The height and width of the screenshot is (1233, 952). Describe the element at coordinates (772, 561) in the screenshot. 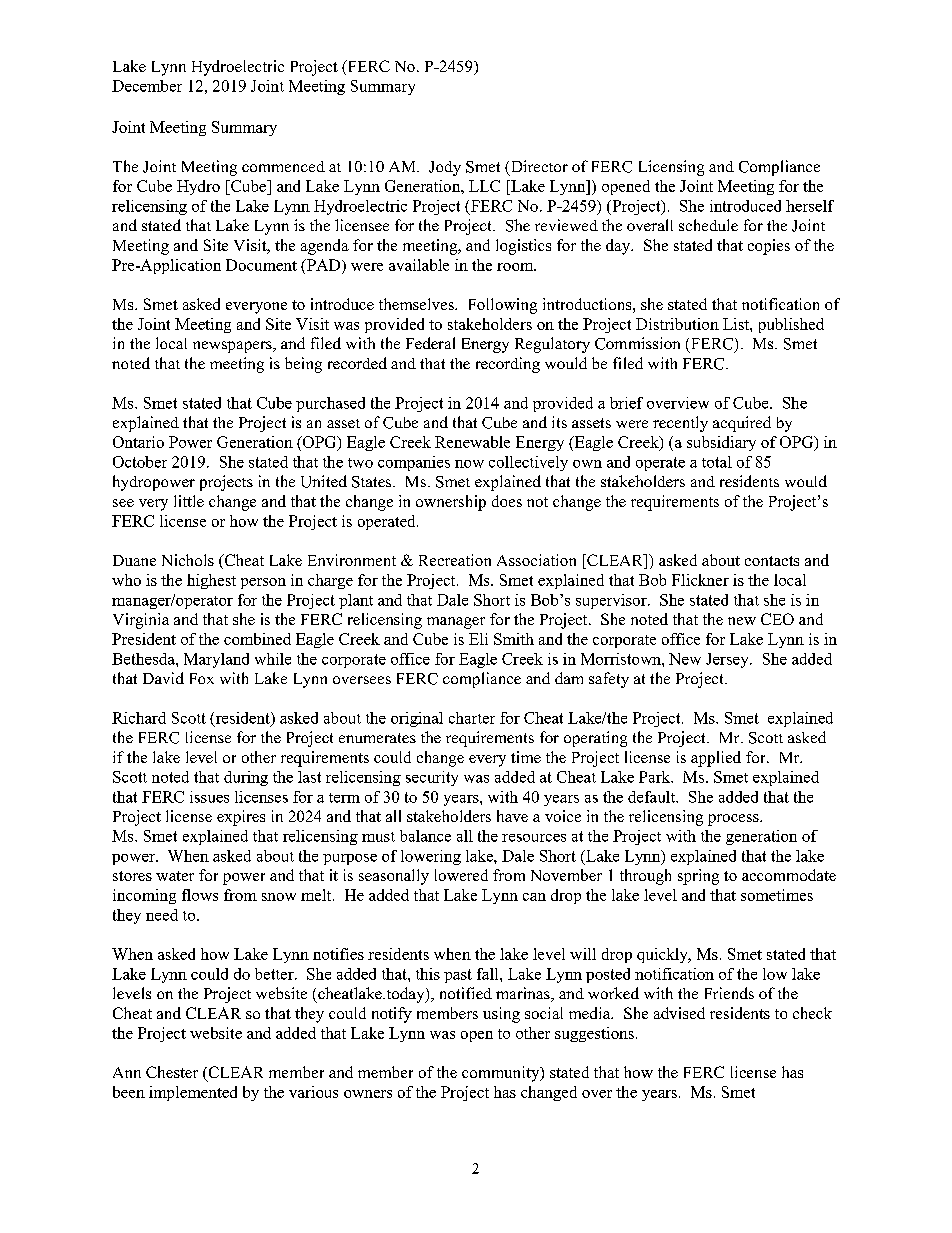

I see `contacts` at that location.
